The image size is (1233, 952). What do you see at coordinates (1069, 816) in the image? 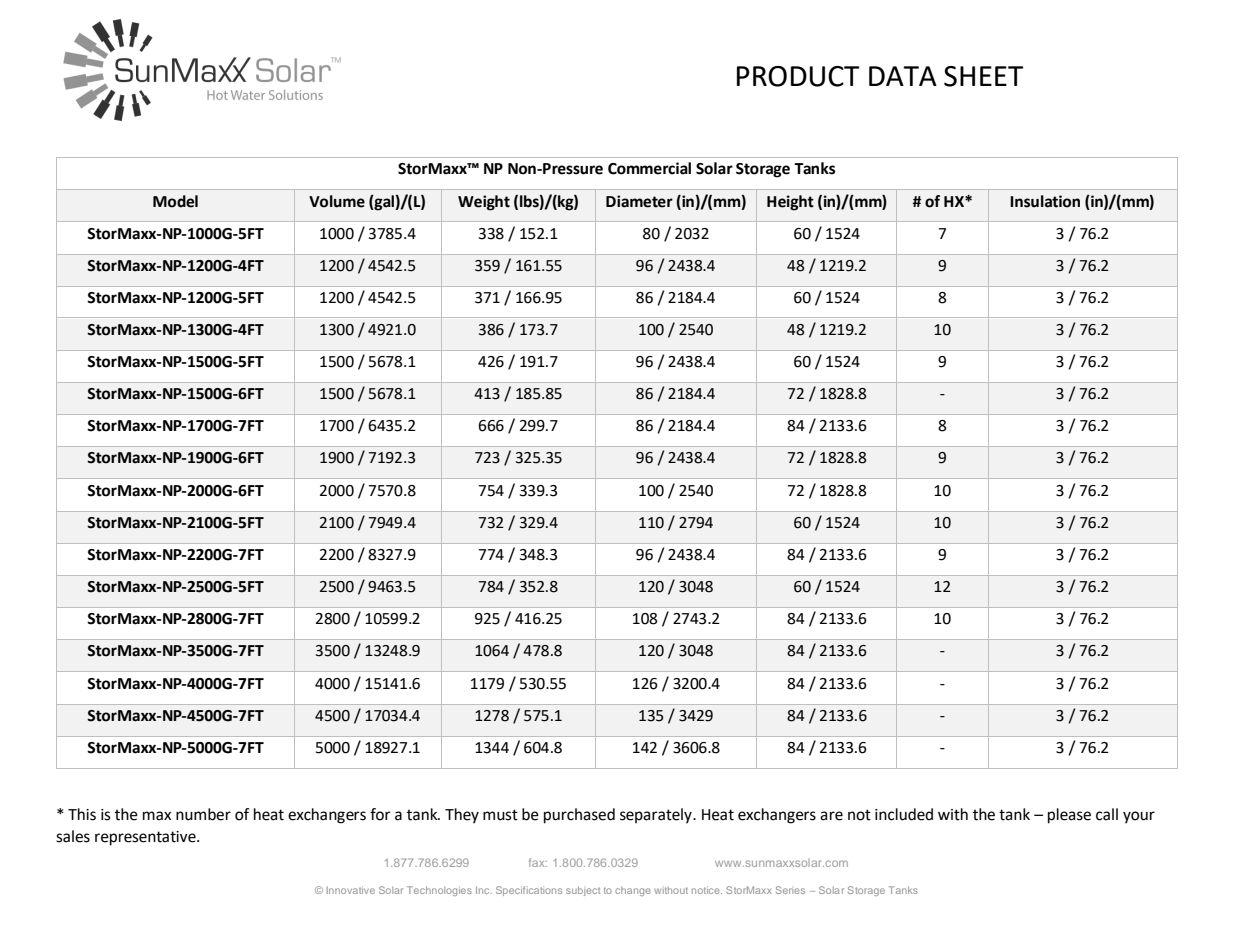
I see `please` at bounding box center [1069, 816].
